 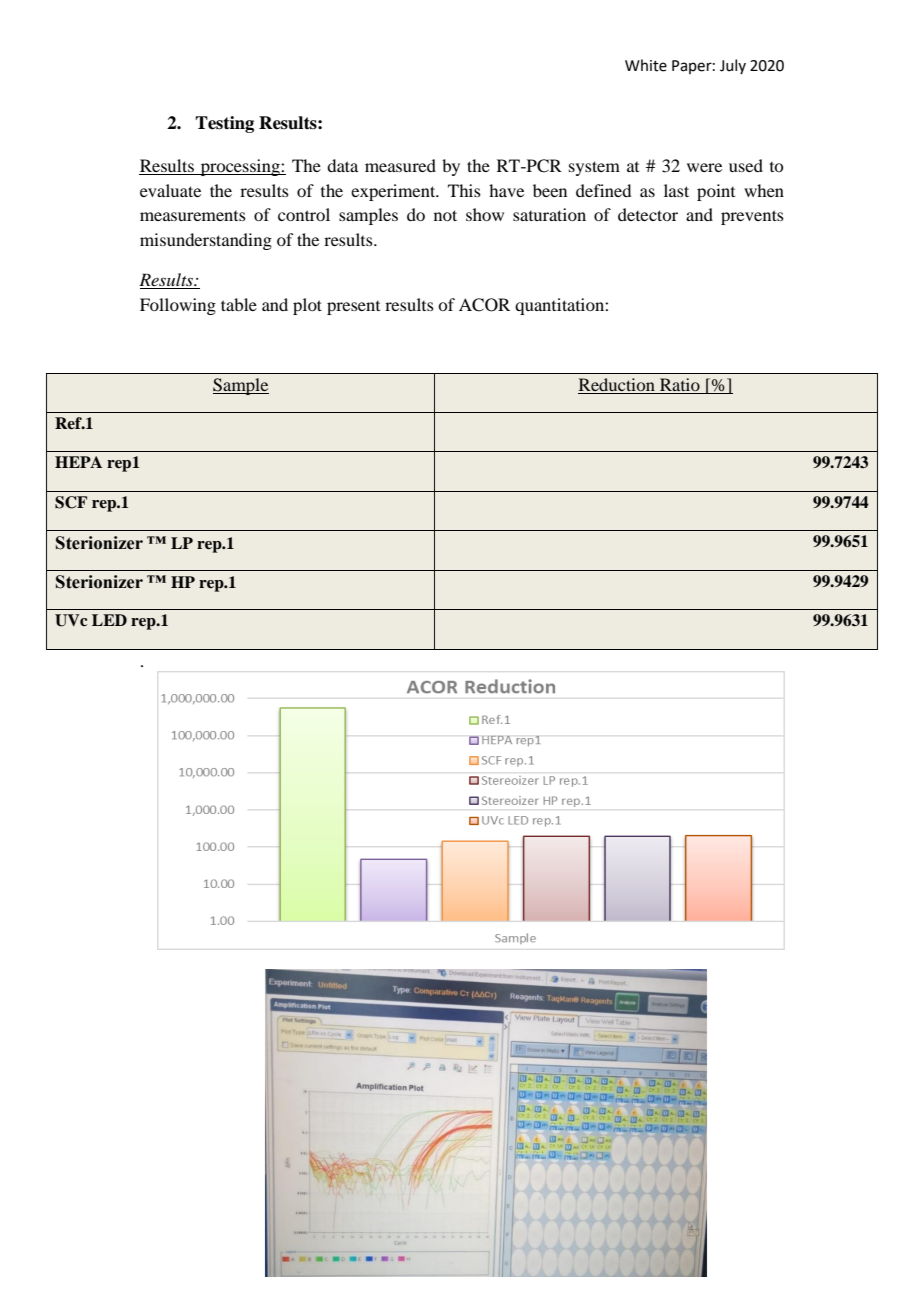 What do you see at coordinates (78, 462) in the page?
I see `HEPA` at bounding box center [78, 462].
